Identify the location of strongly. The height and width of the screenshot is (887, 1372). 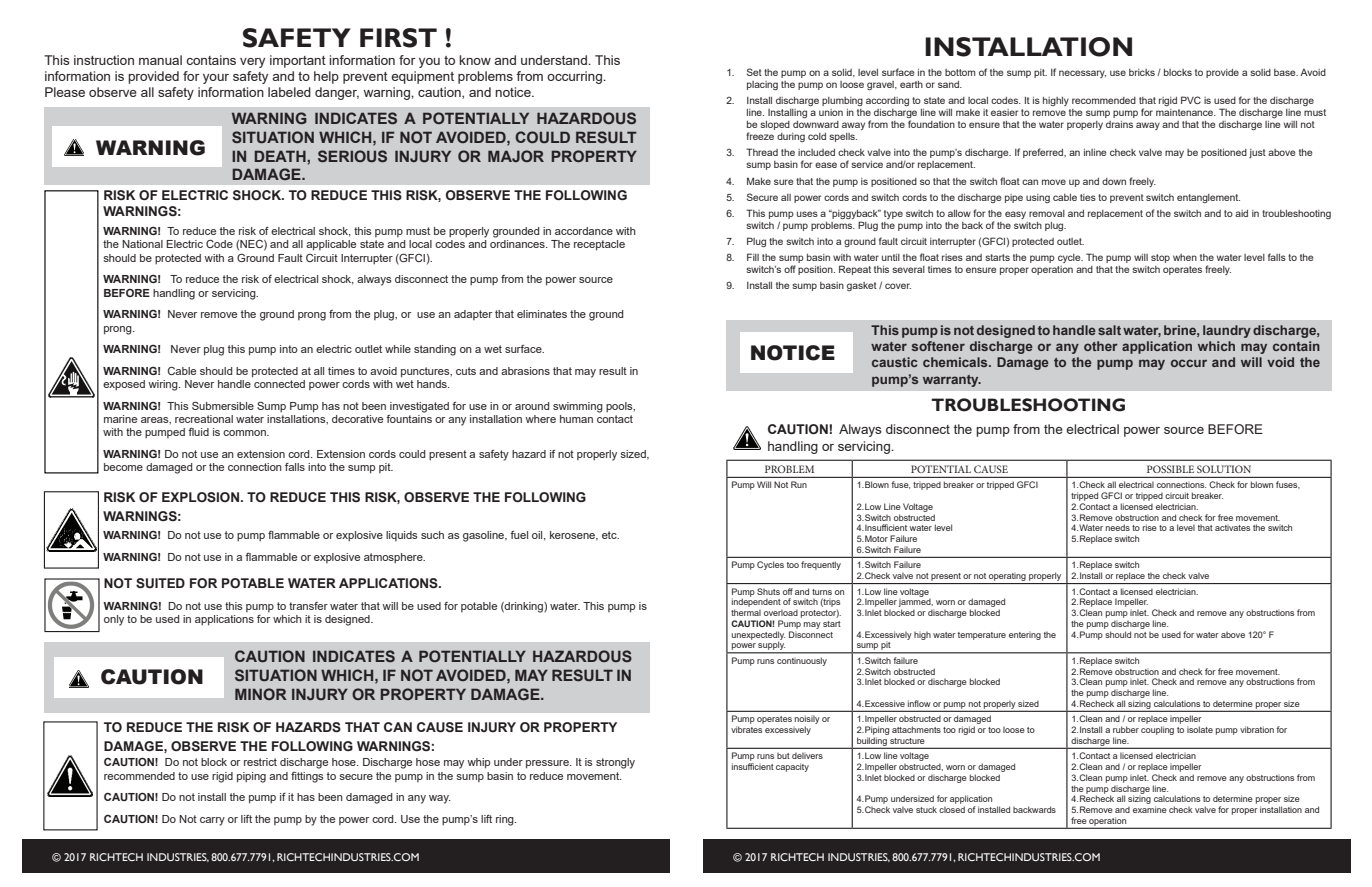
(615, 763).
